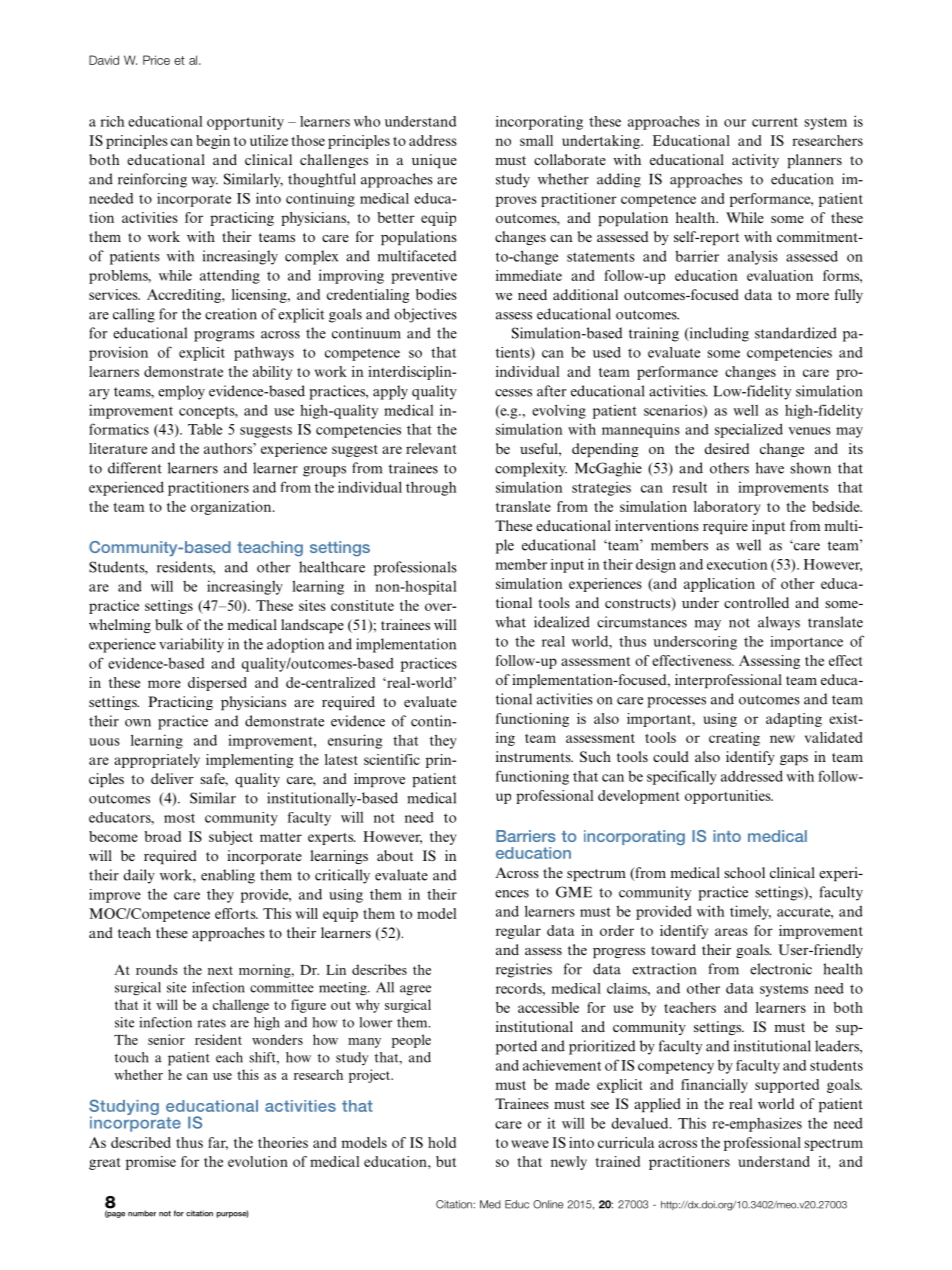  What do you see at coordinates (362, 605) in the screenshot?
I see `constitute` at bounding box center [362, 605].
